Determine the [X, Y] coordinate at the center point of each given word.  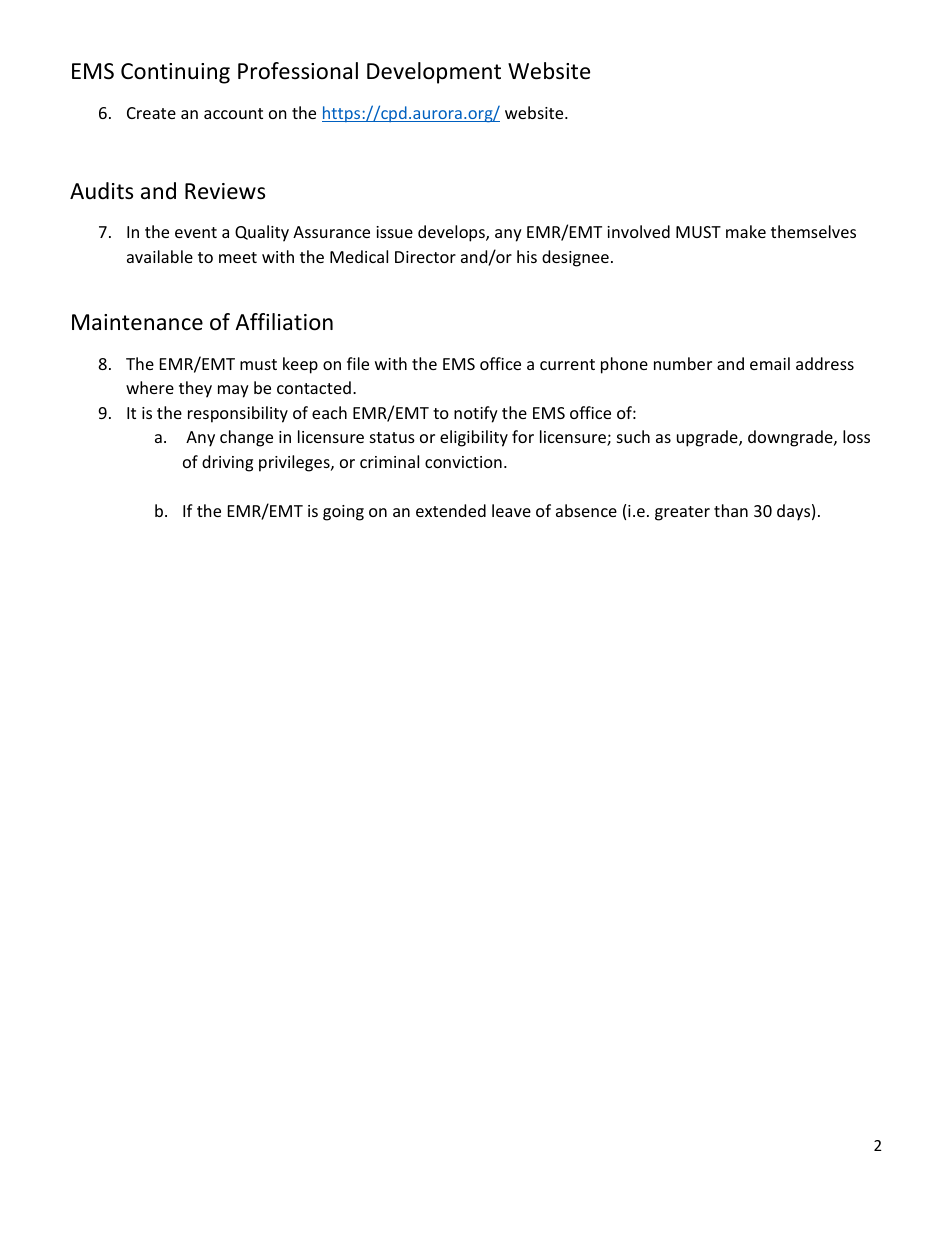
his [527, 256]
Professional [298, 71]
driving [227, 463]
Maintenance [137, 322]
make [746, 231]
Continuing [175, 73]
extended [451, 510]
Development [434, 73]
